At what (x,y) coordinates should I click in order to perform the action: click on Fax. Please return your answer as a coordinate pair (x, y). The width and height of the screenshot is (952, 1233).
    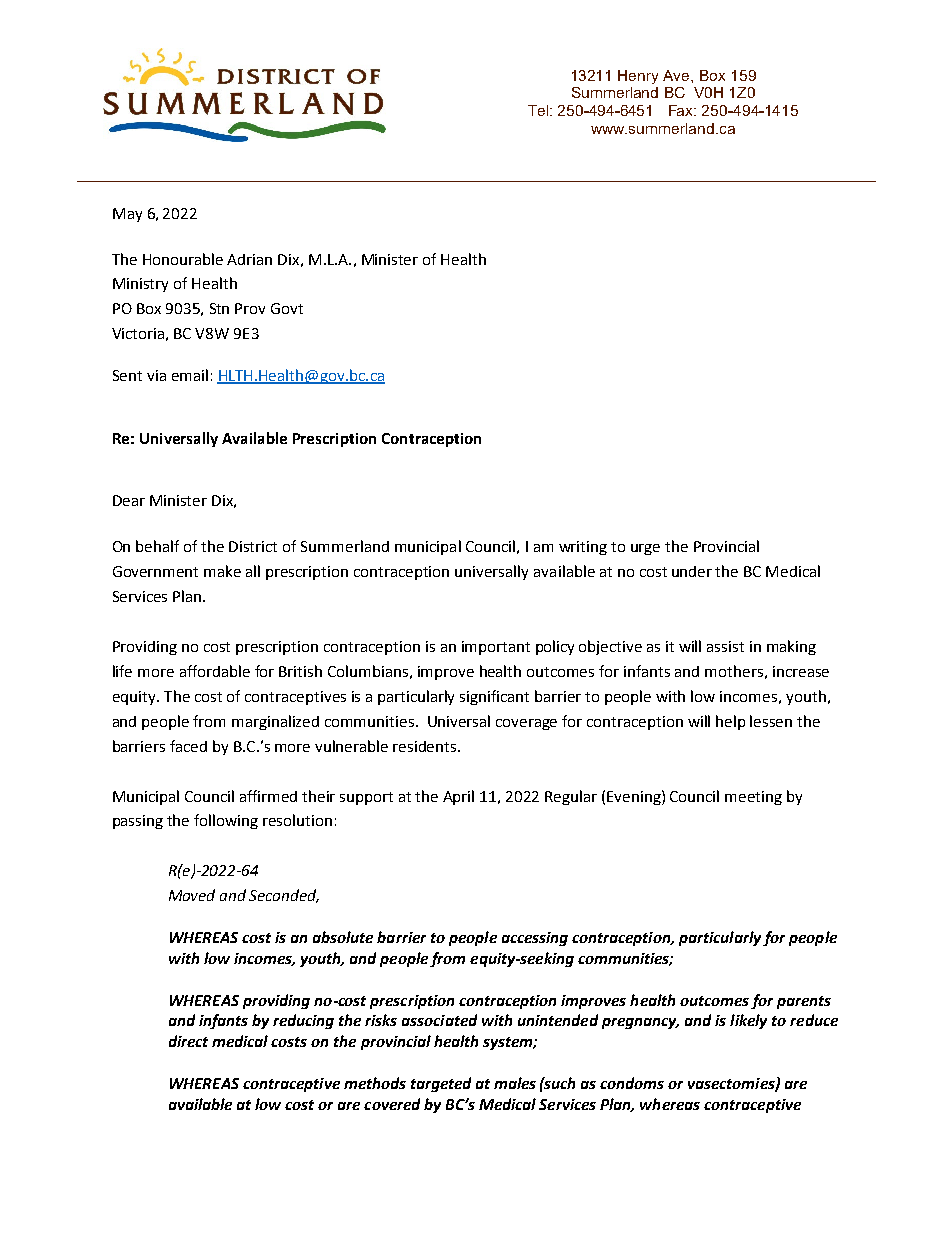
    Looking at the image, I should click on (682, 110).
